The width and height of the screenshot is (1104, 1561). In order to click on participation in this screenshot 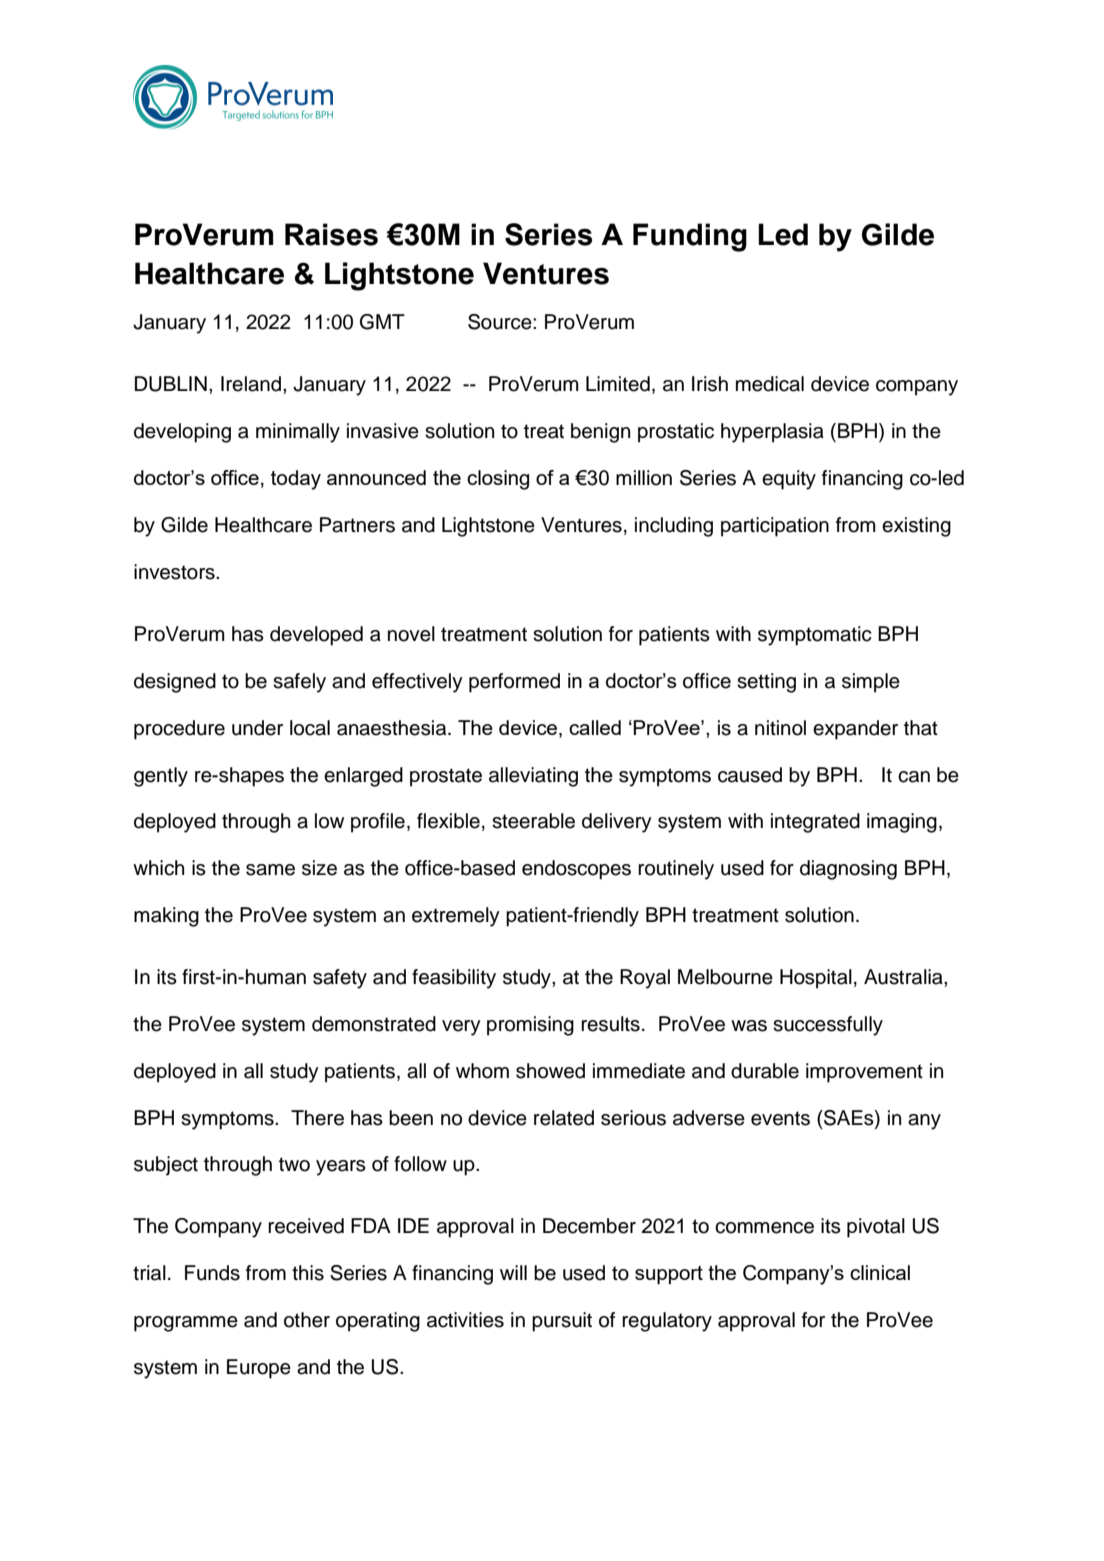, I will do `click(775, 527)`.
